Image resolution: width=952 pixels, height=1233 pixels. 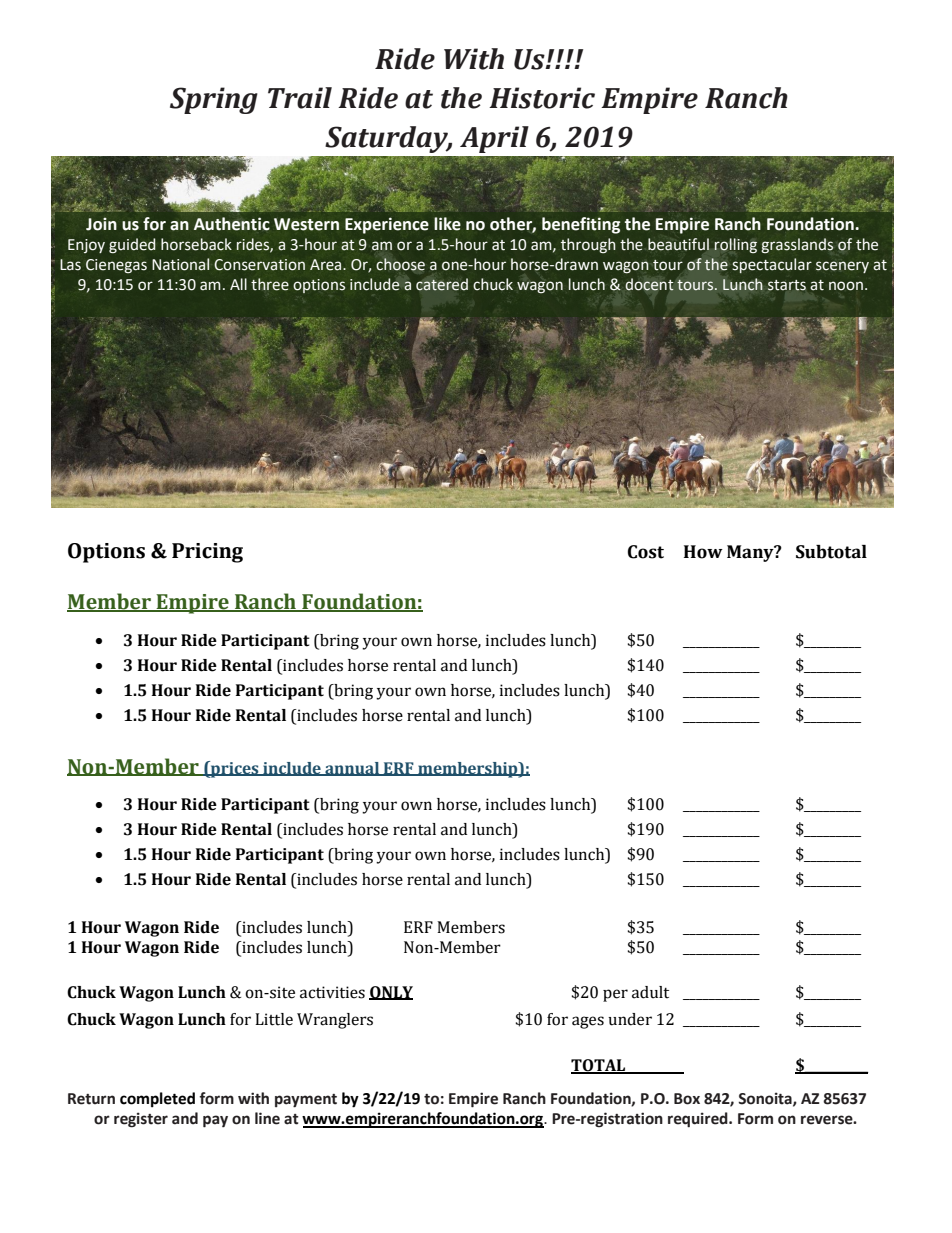 I want to click on Cost, so click(x=646, y=552).
